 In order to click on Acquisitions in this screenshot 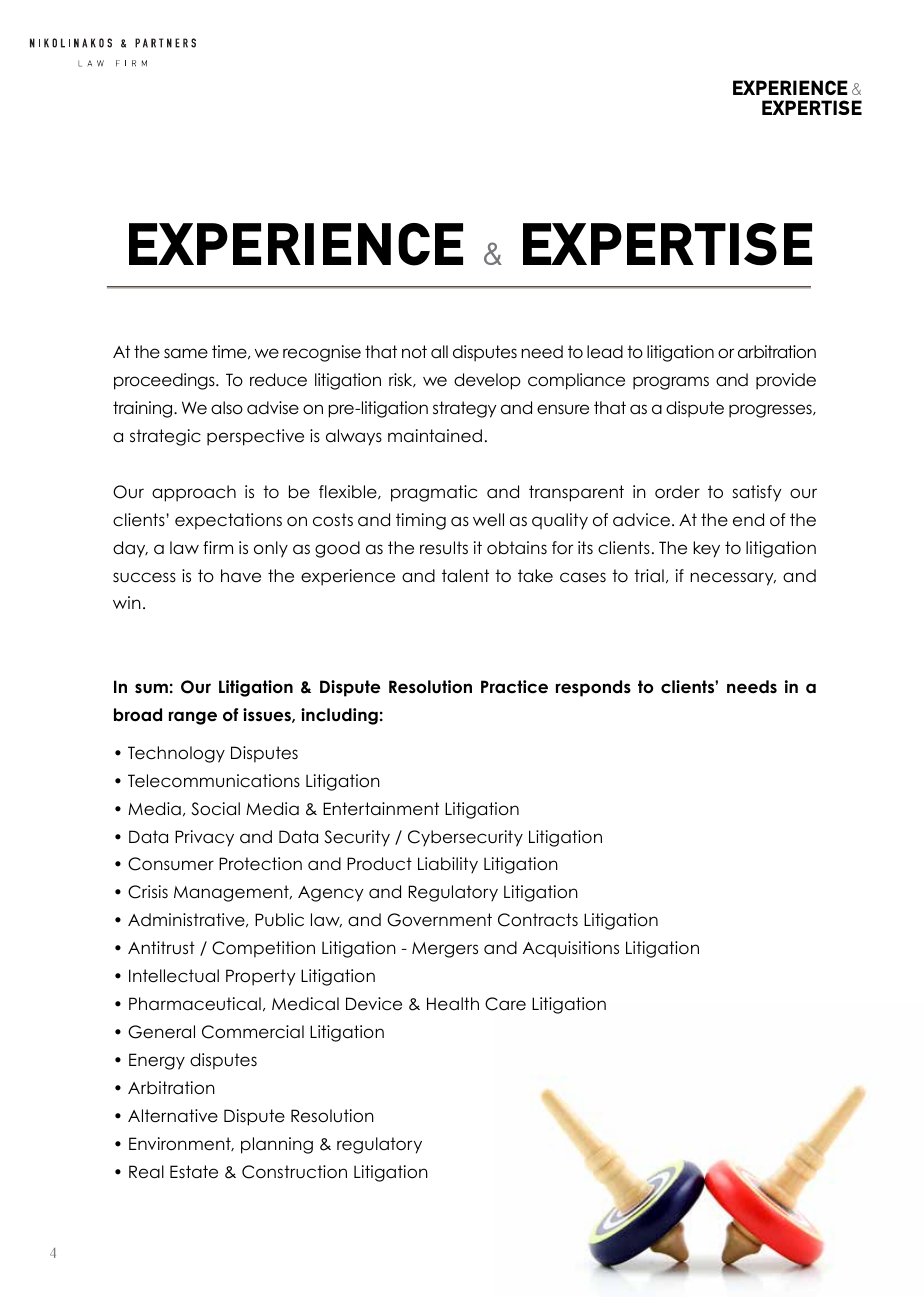, I will do `click(571, 949)`.
